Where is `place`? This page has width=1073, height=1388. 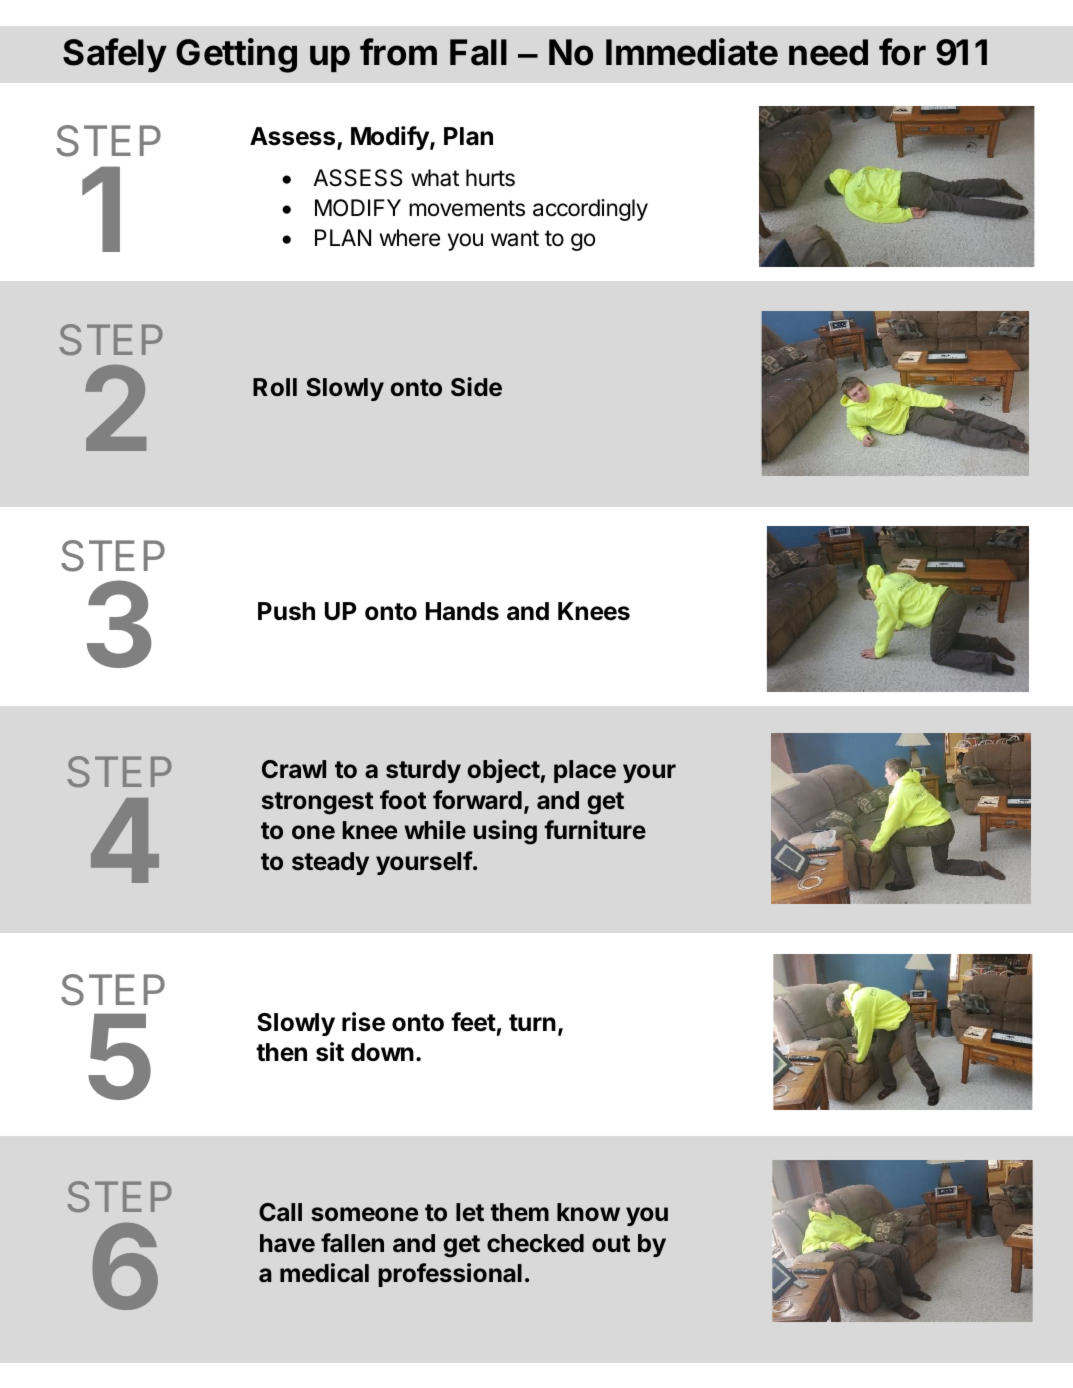
place is located at coordinates (585, 771).
